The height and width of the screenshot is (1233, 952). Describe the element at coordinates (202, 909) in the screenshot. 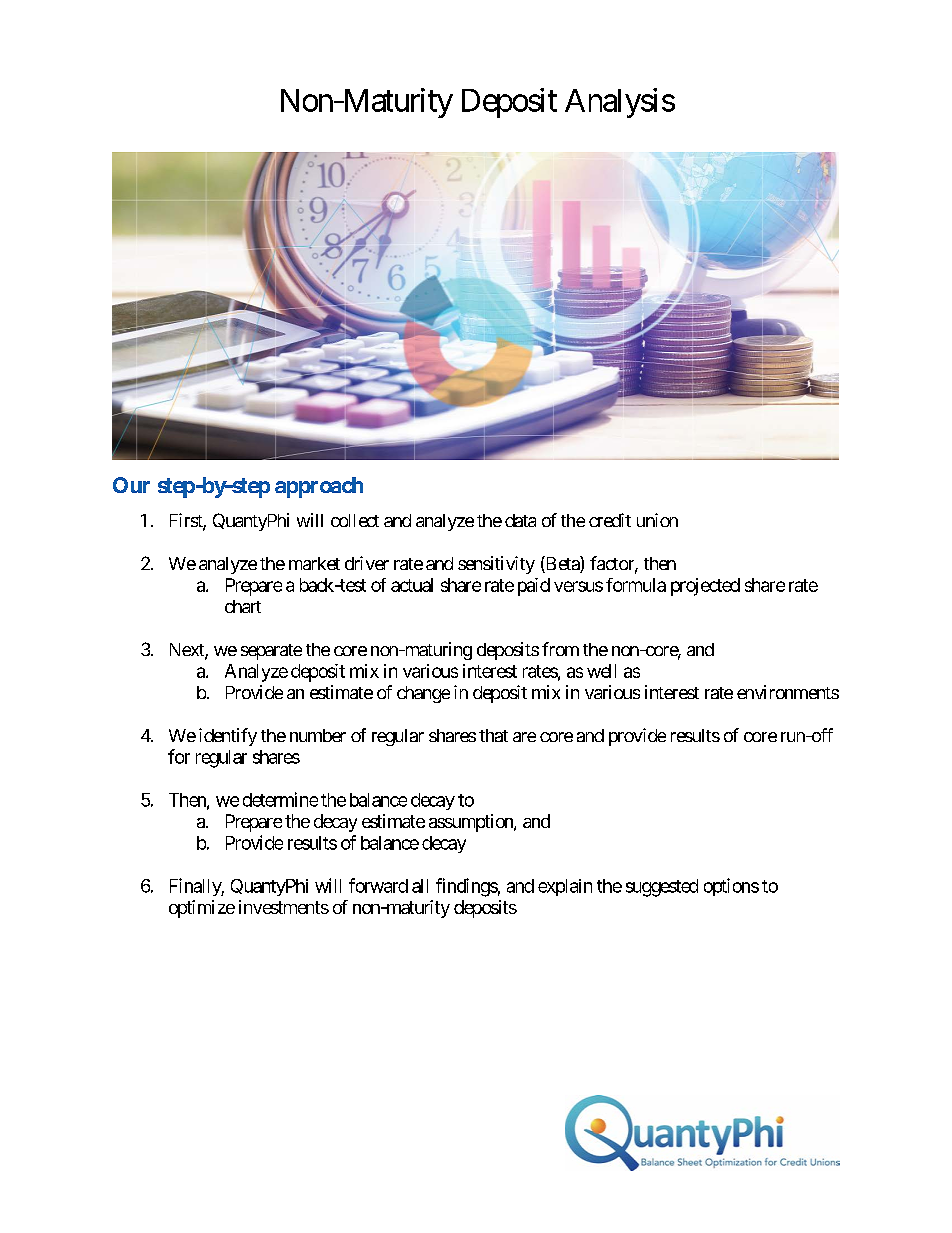

I see `optimize` at that location.
